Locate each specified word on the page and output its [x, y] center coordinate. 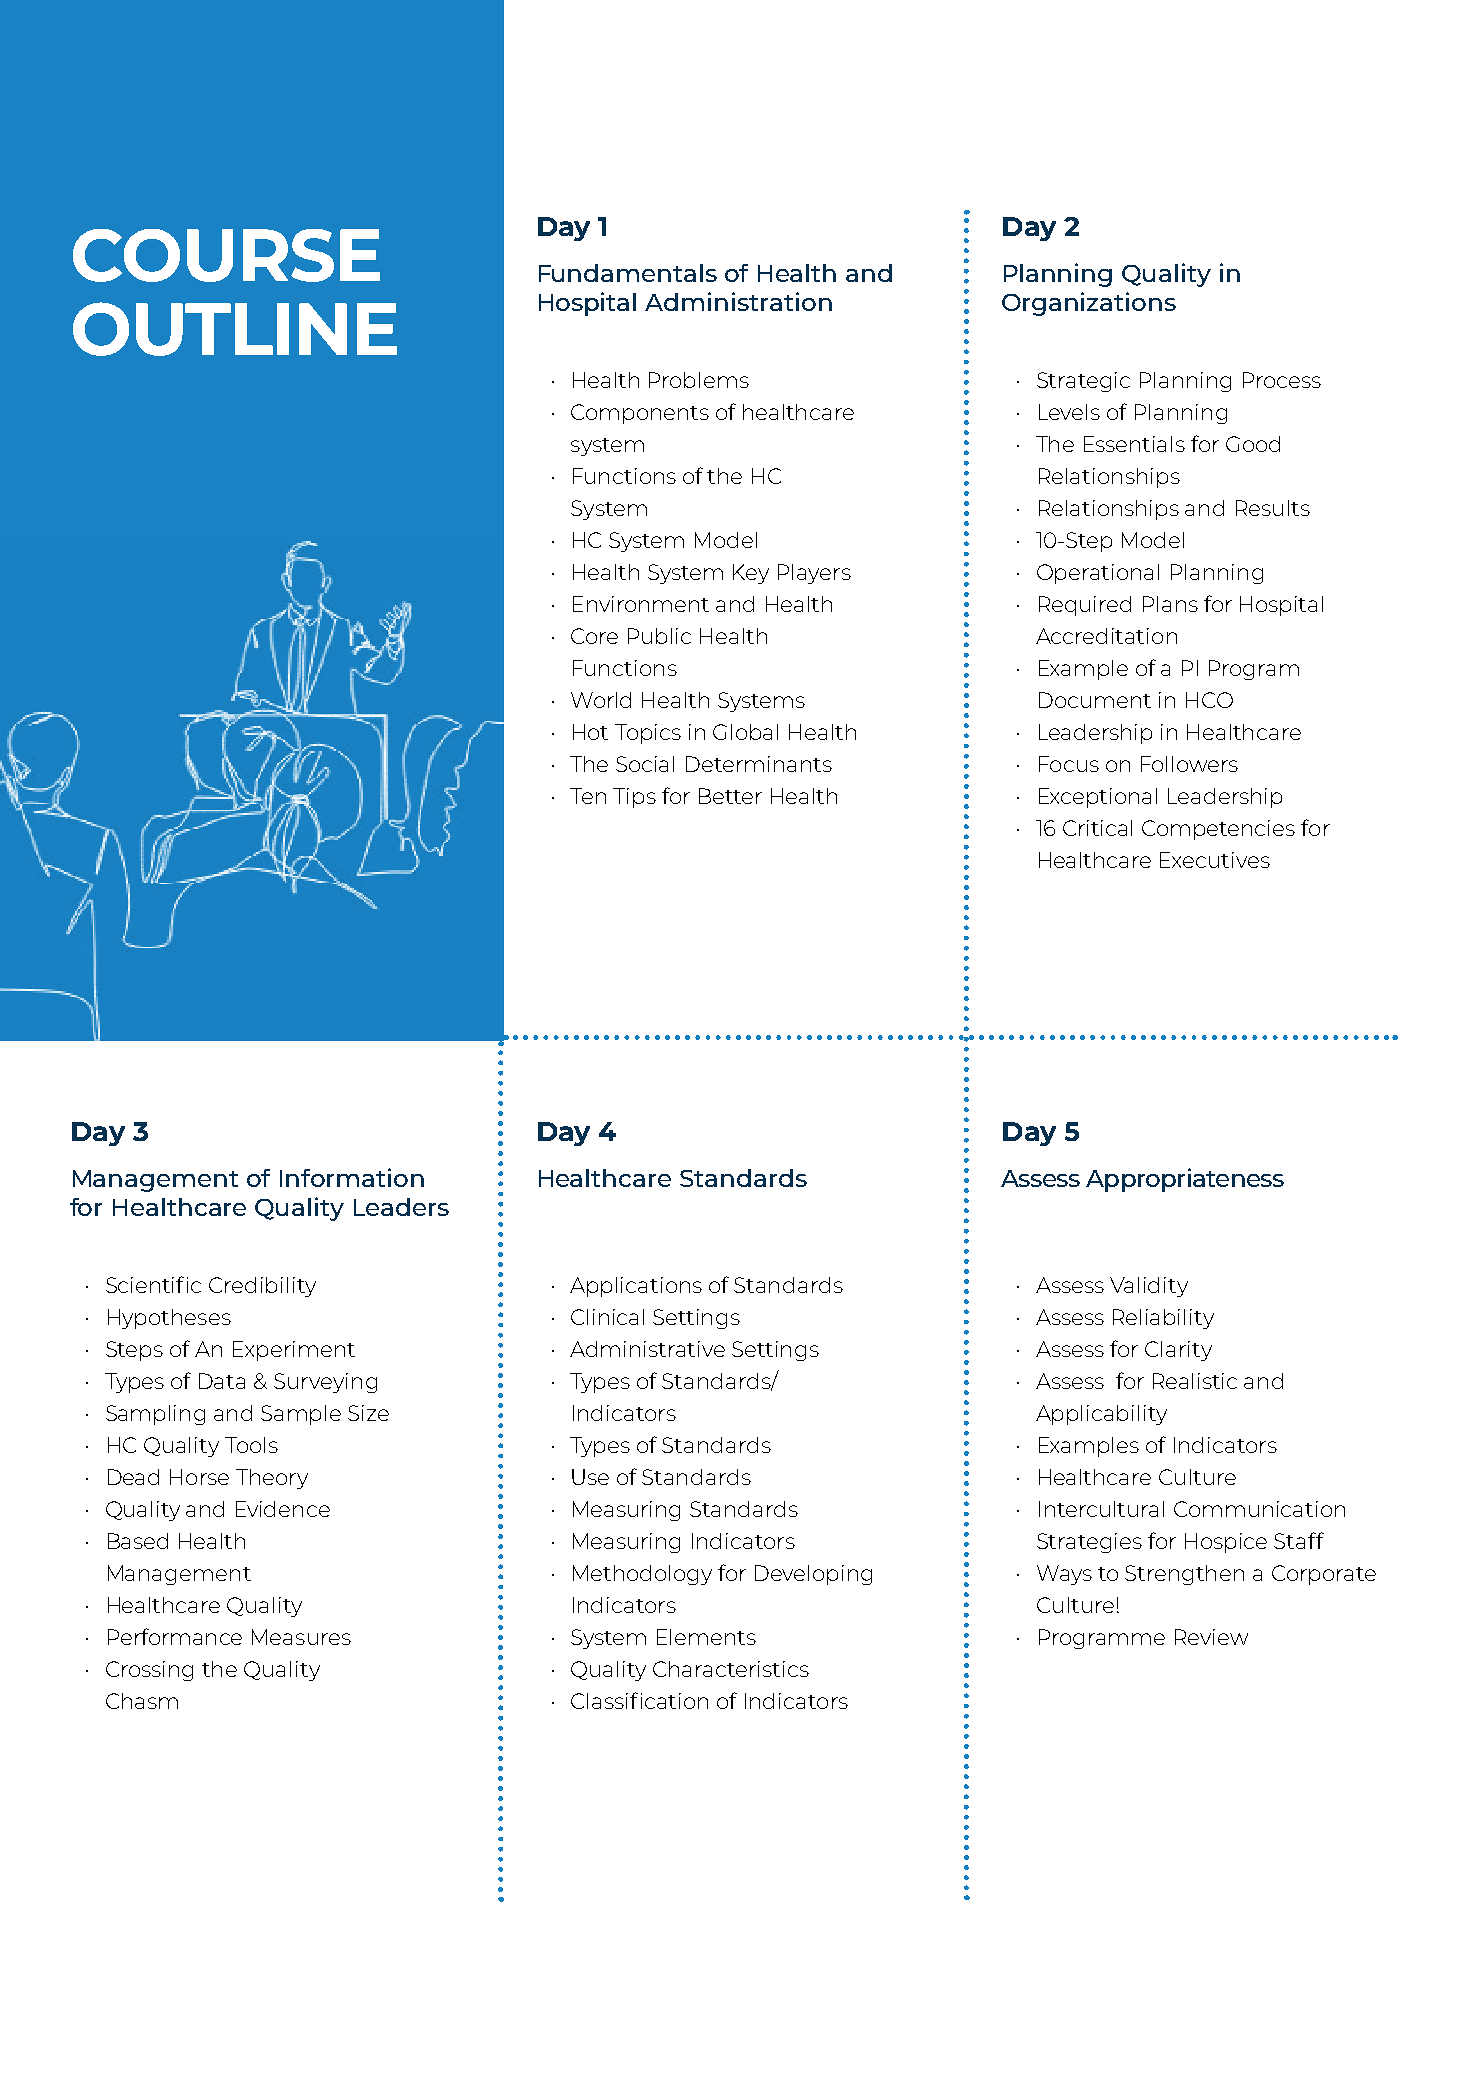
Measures [301, 1637]
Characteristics [731, 1669]
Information [352, 1177]
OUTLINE [235, 329]
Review [1211, 1637]
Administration [738, 301]
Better [730, 796]
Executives [1215, 860]
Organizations [1089, 304]
